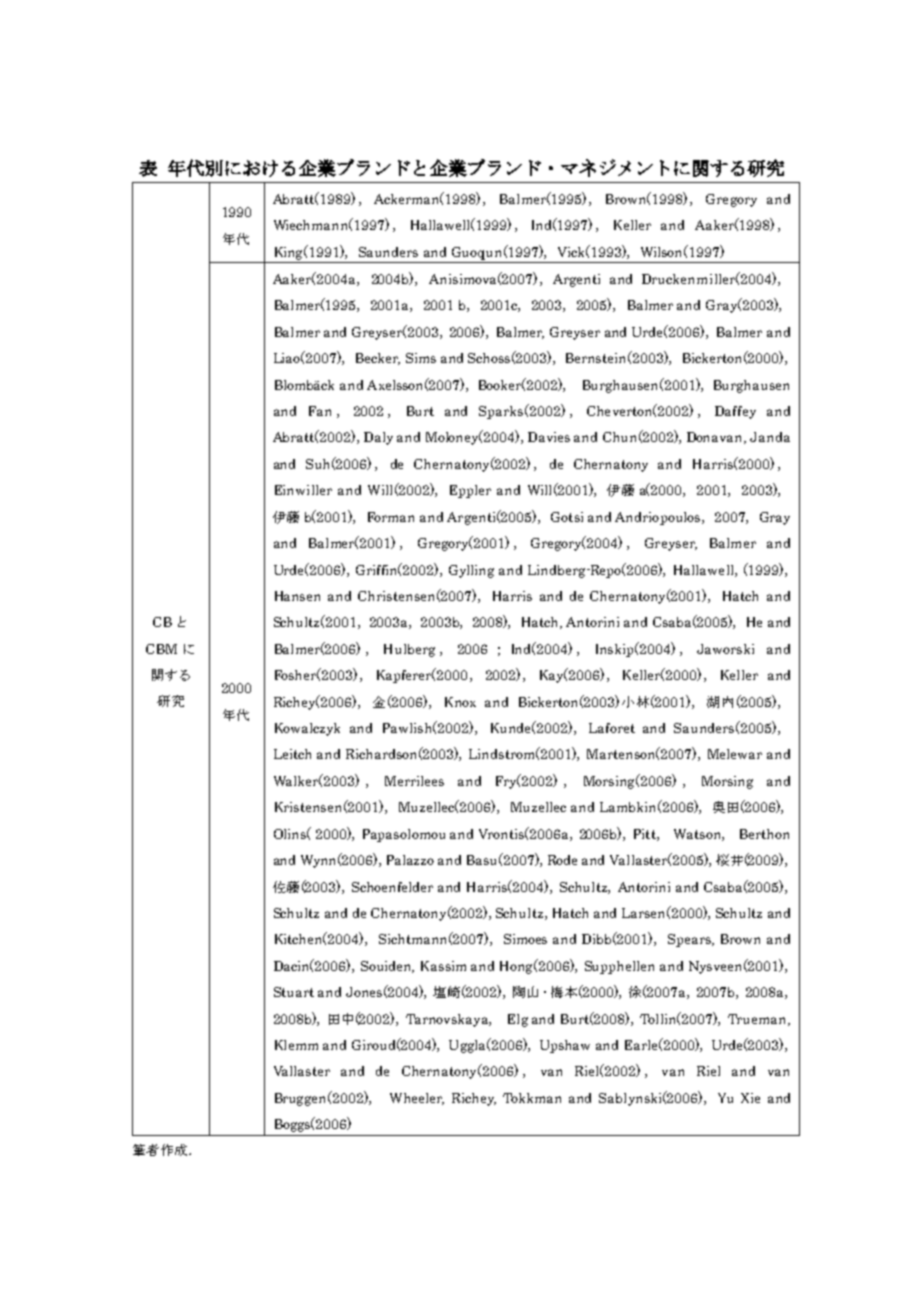  Describe the element at coordinates (297, 596) in the screenshot. I see `Hansen` at that location.
